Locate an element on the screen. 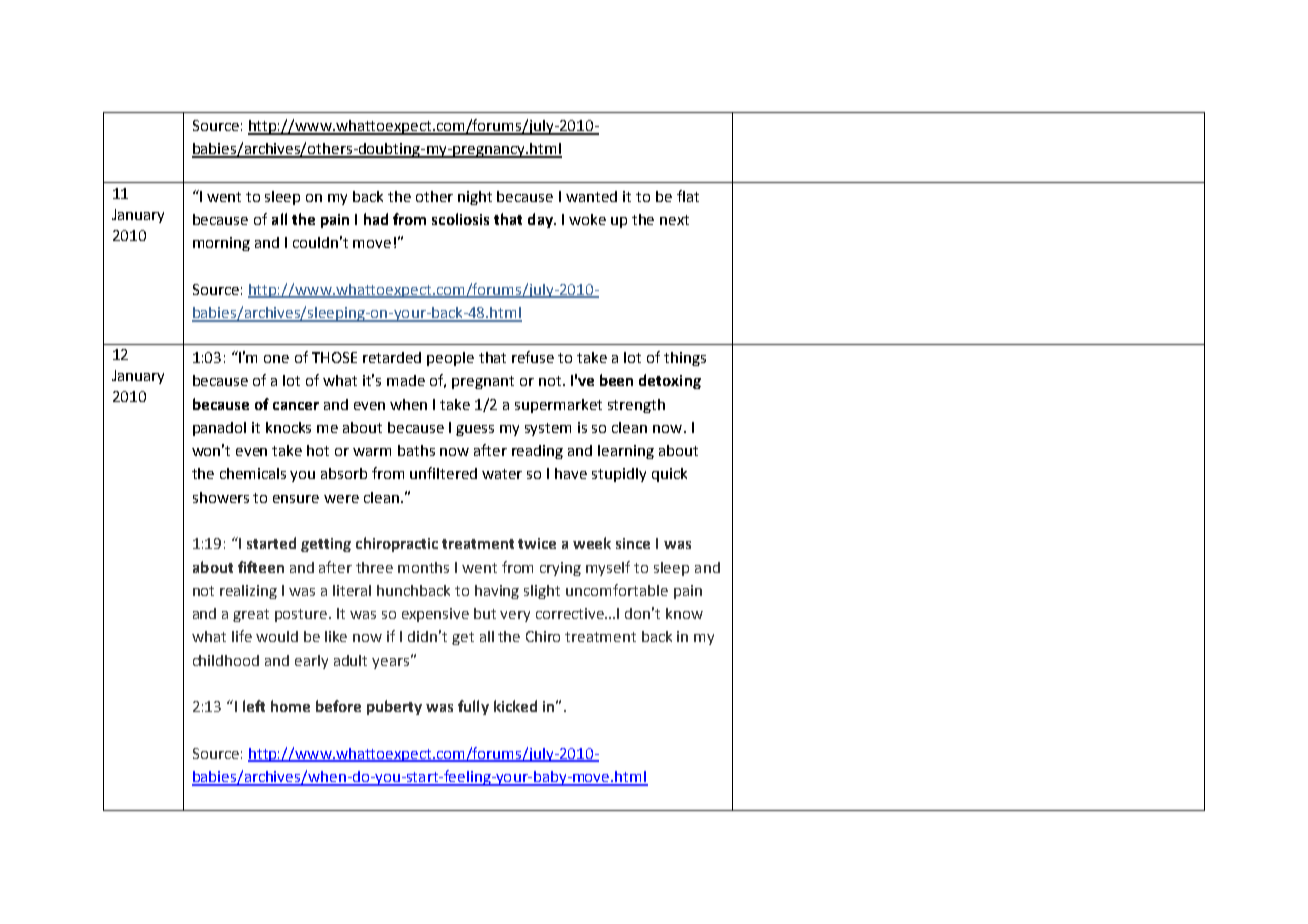 The height and width of the screenshot is (924, 1308). home is located at coordinates (290, 706).
